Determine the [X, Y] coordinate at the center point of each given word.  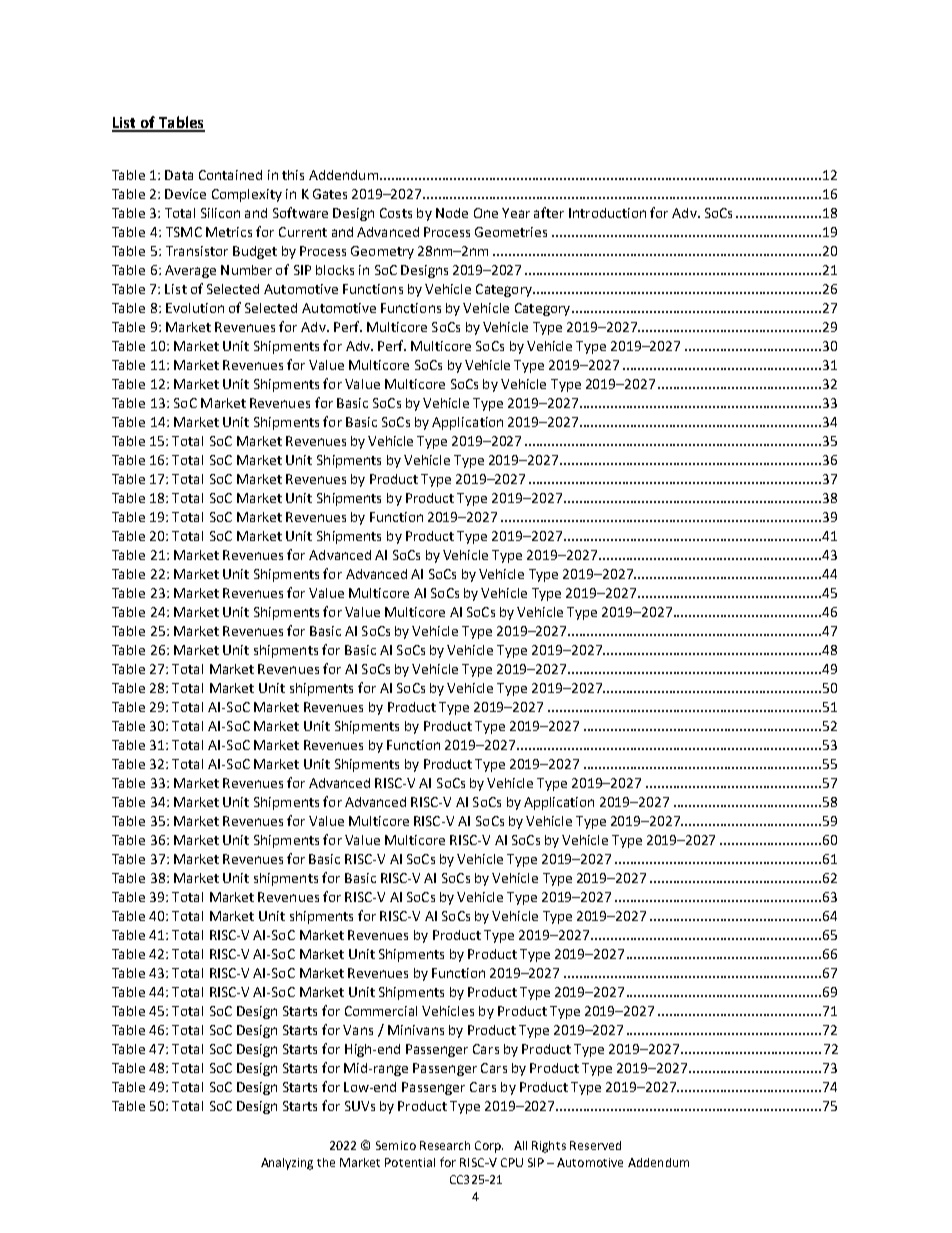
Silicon [220, 213]
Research [445, 1145]
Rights [549, 1147]
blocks [335, 270]
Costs [396, 213]
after [549, 212]
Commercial [381, 1011]
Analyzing [287, 1164]
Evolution [195, 308]
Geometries [511, 232]
